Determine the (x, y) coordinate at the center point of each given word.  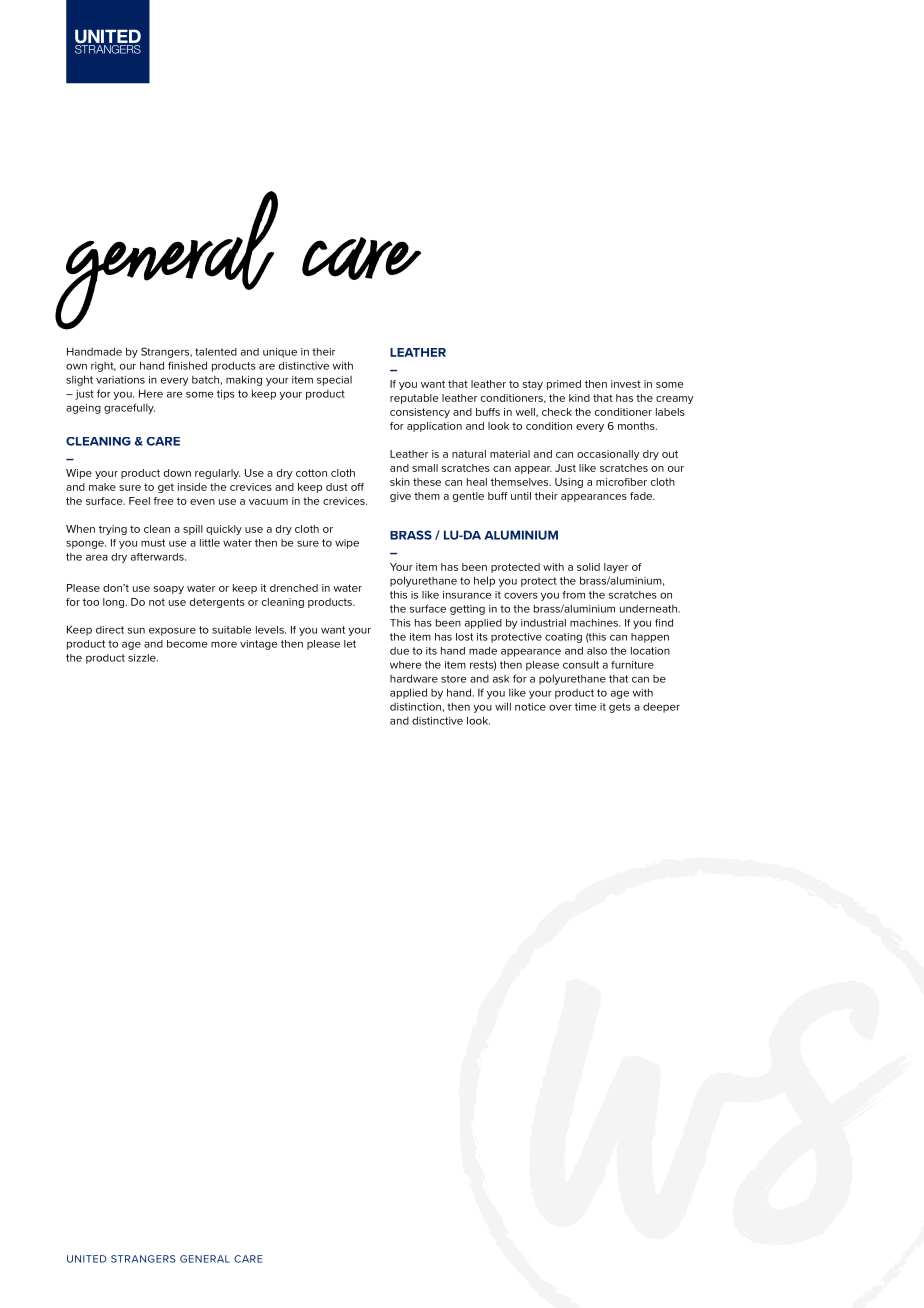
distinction (415, 707)
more (224, 644)
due (399, 651)
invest (626, 384)
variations (120, 380)
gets (620, 708)
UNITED (86, 1259)
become (187, 644)
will (503, 706)
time (586, 707)
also (597, 651)
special (334, 381)
